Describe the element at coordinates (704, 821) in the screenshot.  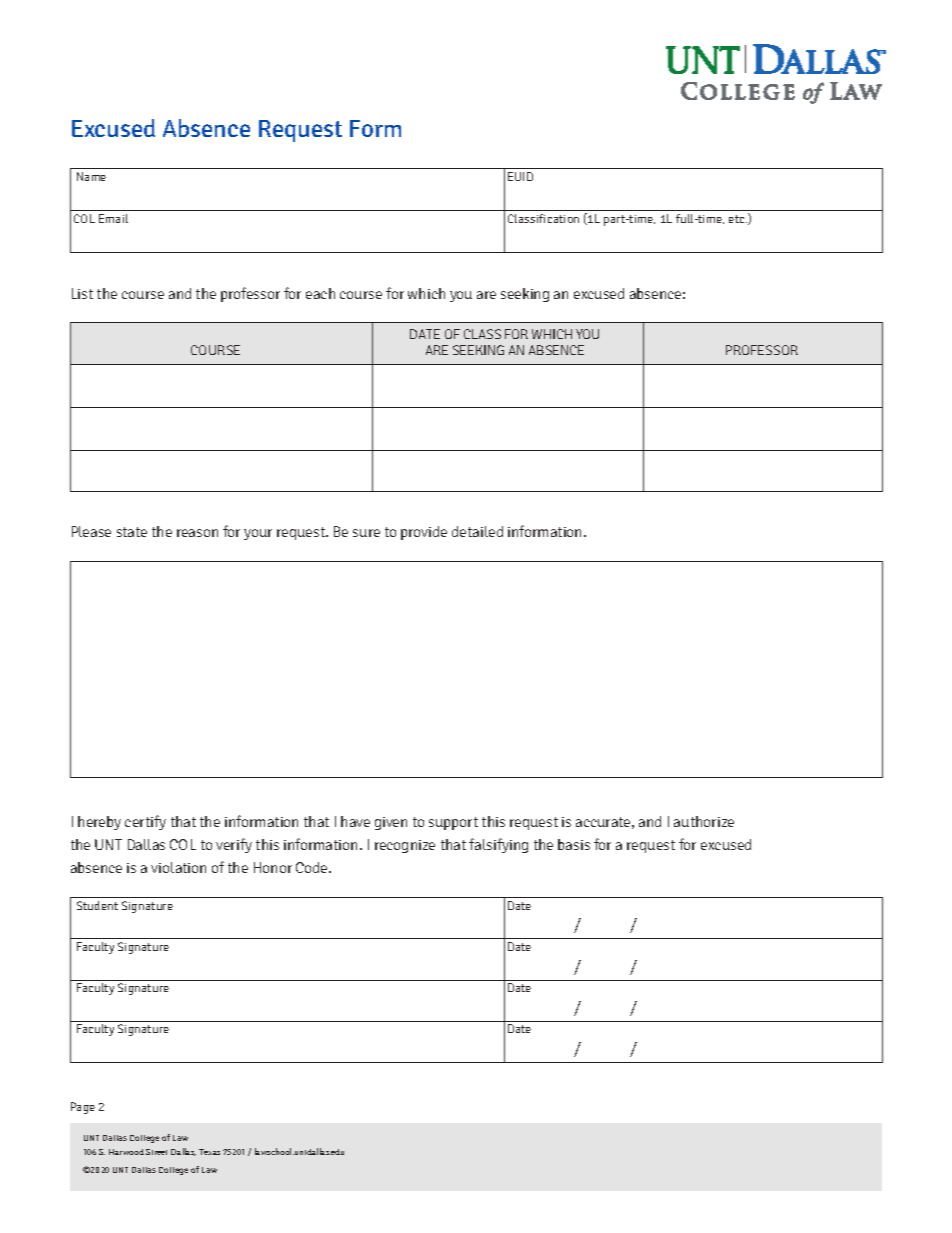
I see `authorize` at that location.
